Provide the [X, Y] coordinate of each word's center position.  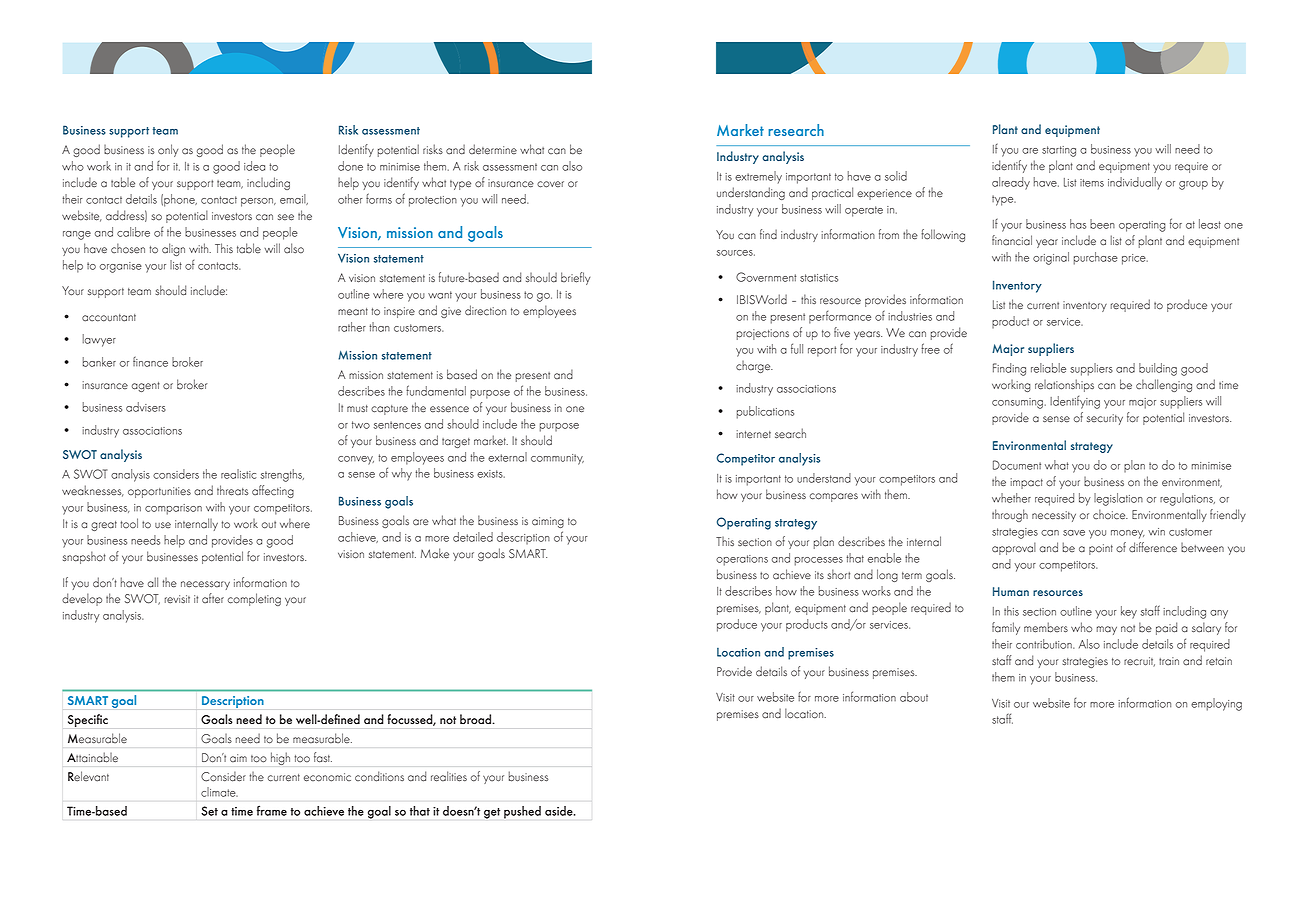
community [557, 459]
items [1092, 183]
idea [254, 166]
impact [1027, 483]
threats [232, 490]
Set [209, 811]
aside [560, 811]
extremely [758, 177]
